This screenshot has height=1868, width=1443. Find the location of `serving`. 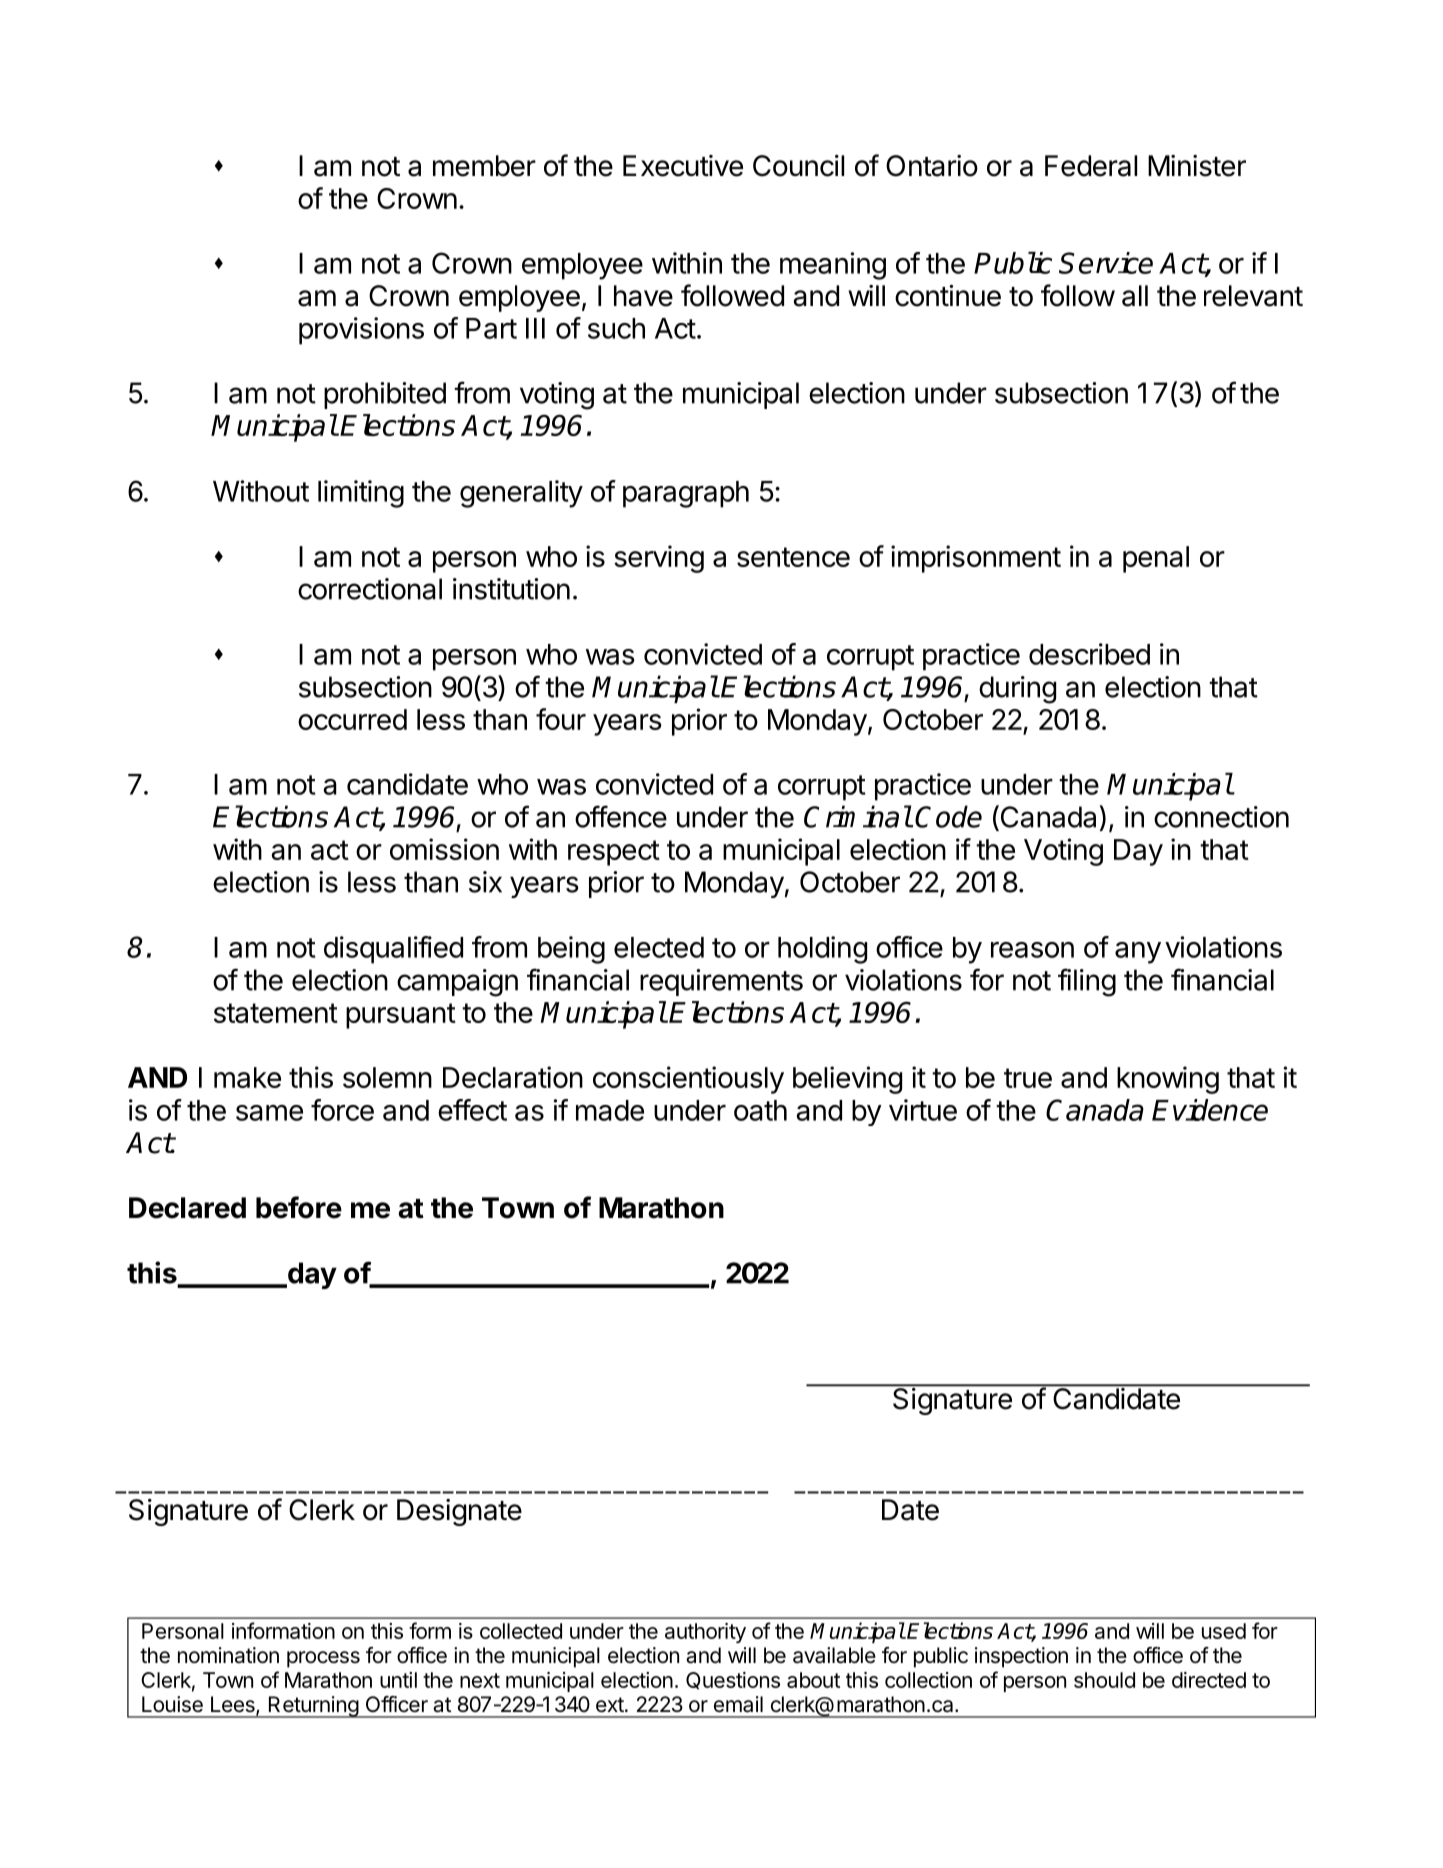

serving is located at coordinates (659, 559).
